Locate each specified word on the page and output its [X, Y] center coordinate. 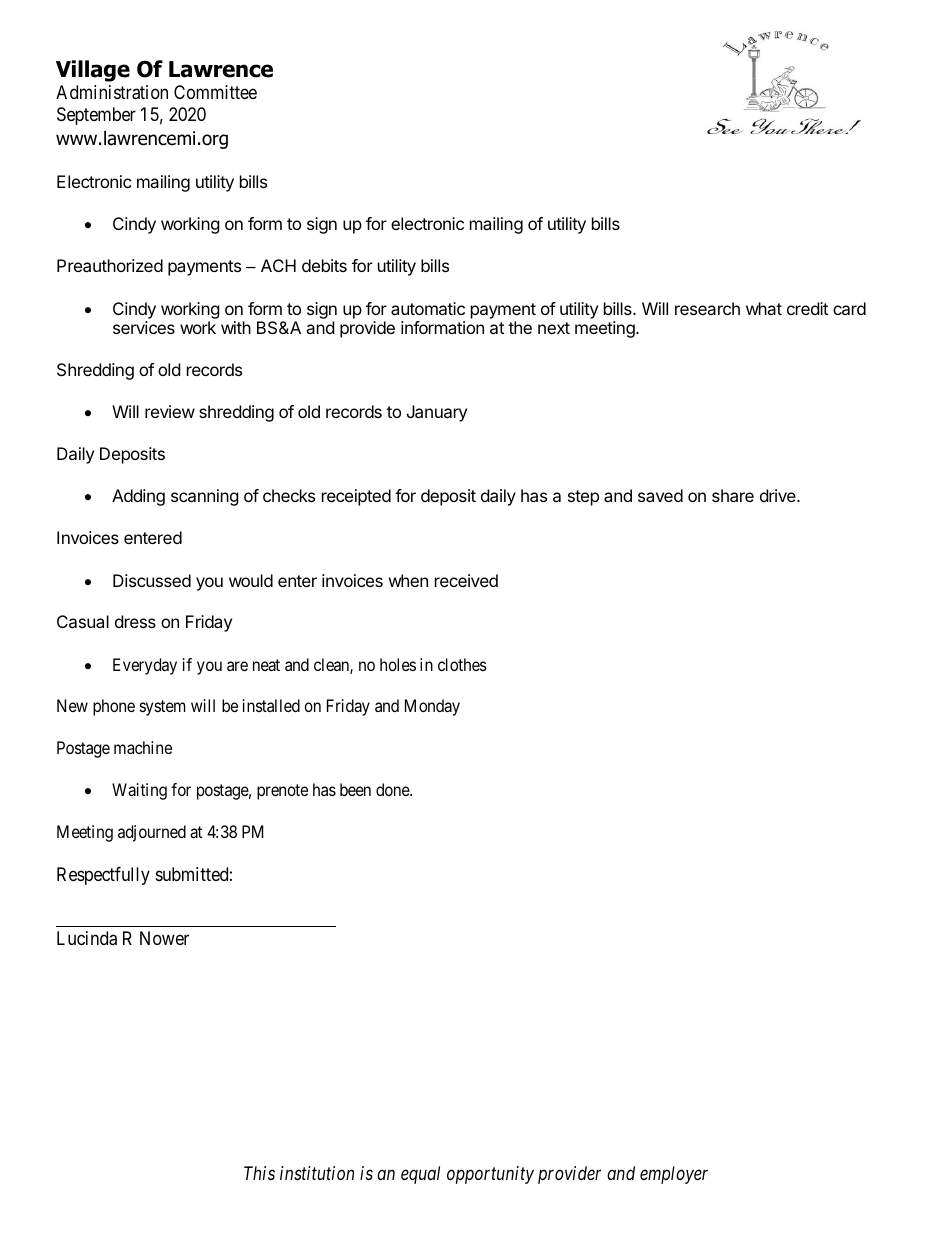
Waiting [139, 791]
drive [779, 495]
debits [324, 265]
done [393, 789]
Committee [215, 92]
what [764, 308]
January [437, 413]
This [259, 1173]
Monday [432, 707]
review [170, 411]
